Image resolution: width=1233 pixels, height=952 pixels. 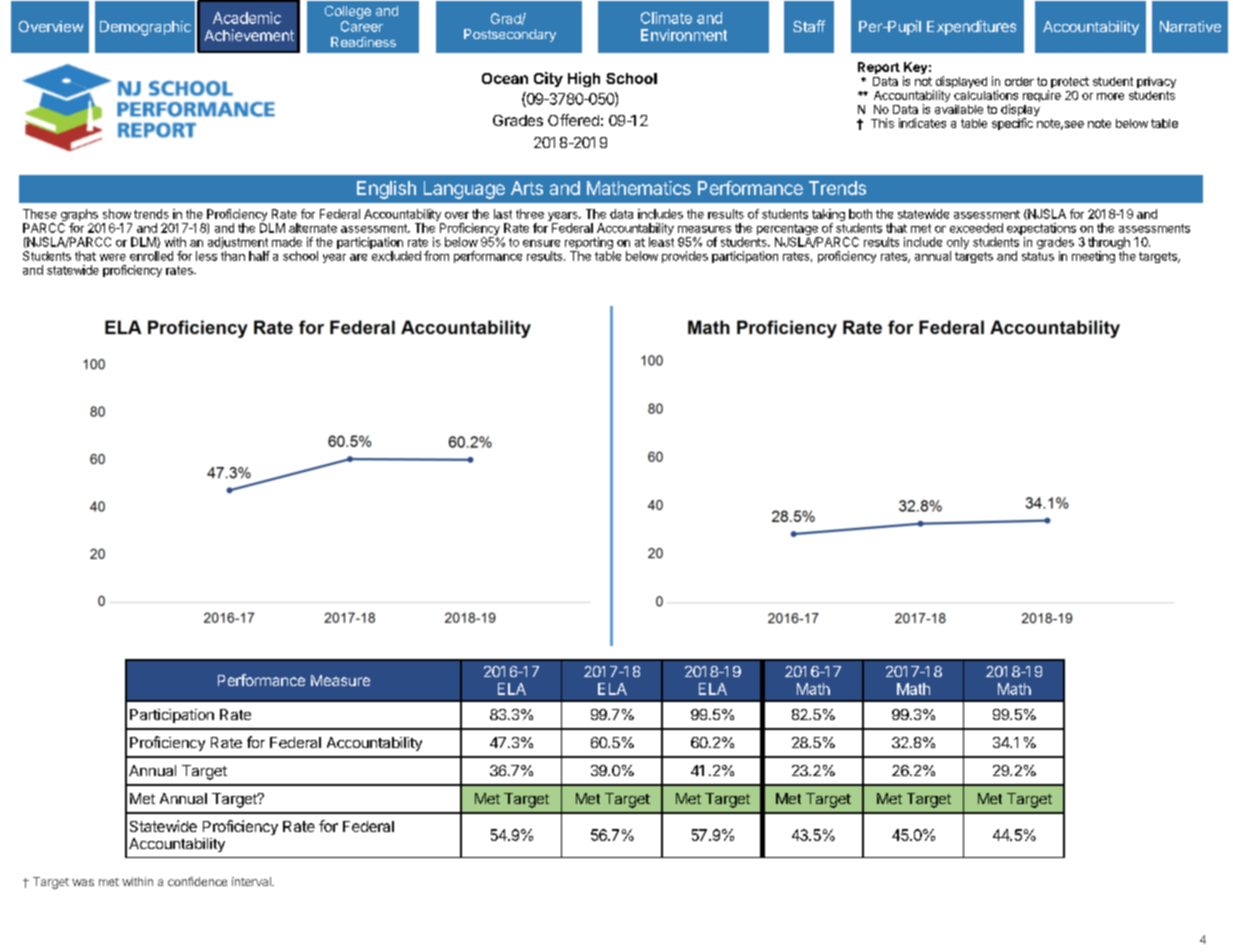 I want to click on Expenditures, so click(x=971, y=27).
